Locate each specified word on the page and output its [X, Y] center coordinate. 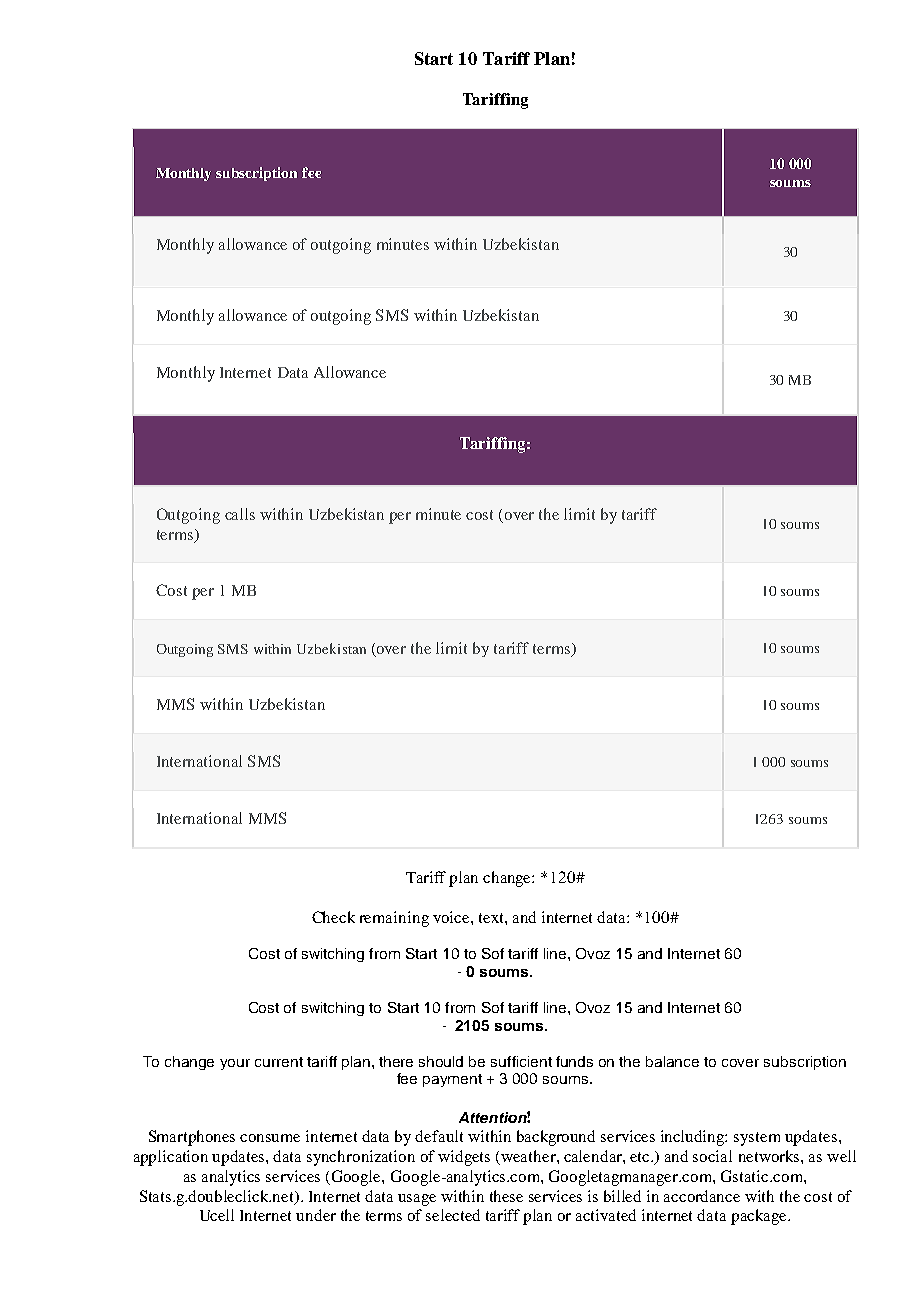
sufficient [521, 1061]
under [316, 1215]
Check [333, 917]
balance [672, 1061]
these [506, 1196]
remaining [394, 919]
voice [452, 917]
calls [240, 514]
